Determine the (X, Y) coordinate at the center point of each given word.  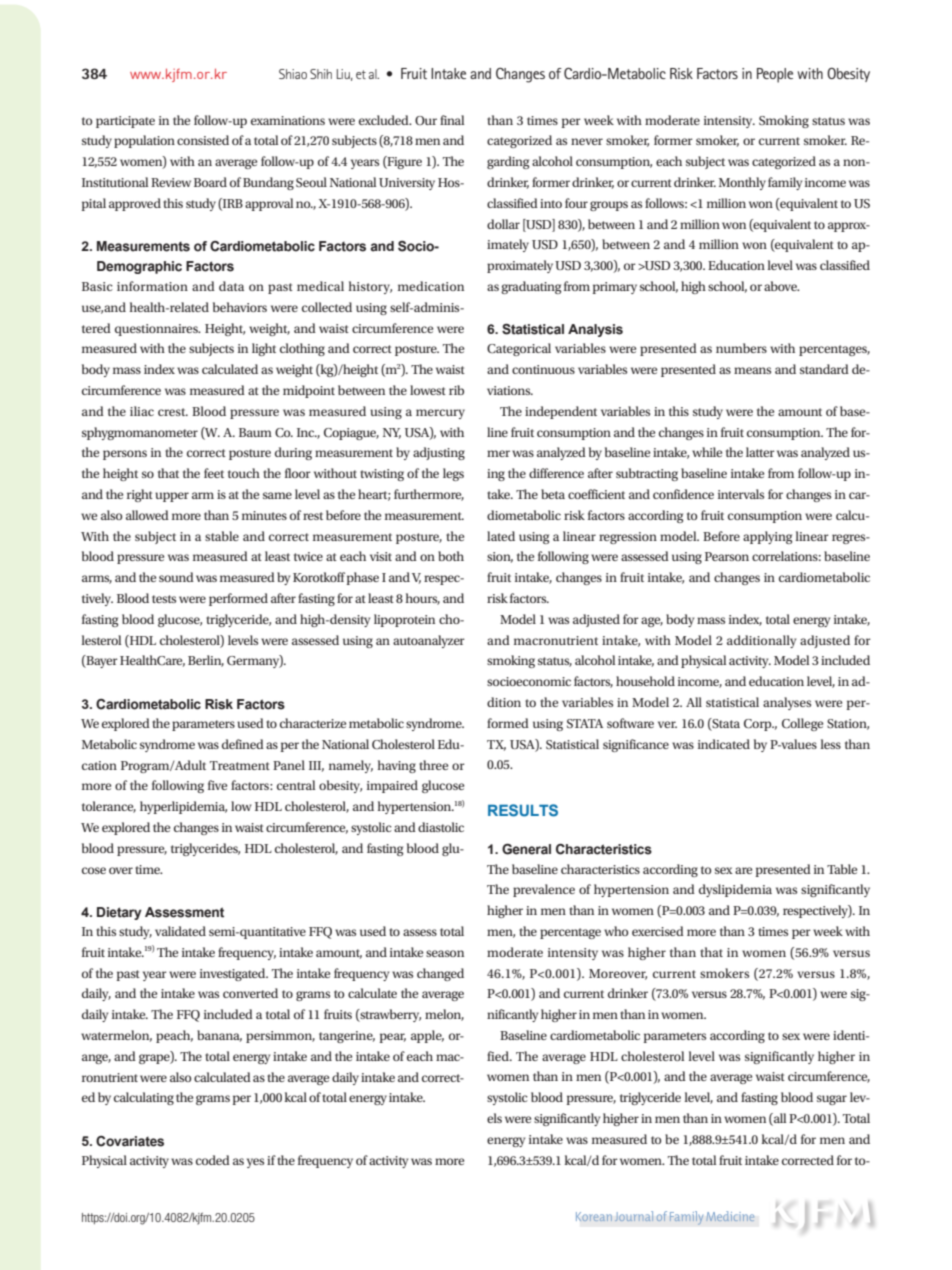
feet (214, 473)
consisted (203, 140)
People (775, 75)
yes (255, 1163)
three (433, 765)
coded (213, 1160)
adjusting (439, 453)
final (452, 120)
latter (760, 452)
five (217, 785)
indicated (724, 744)
